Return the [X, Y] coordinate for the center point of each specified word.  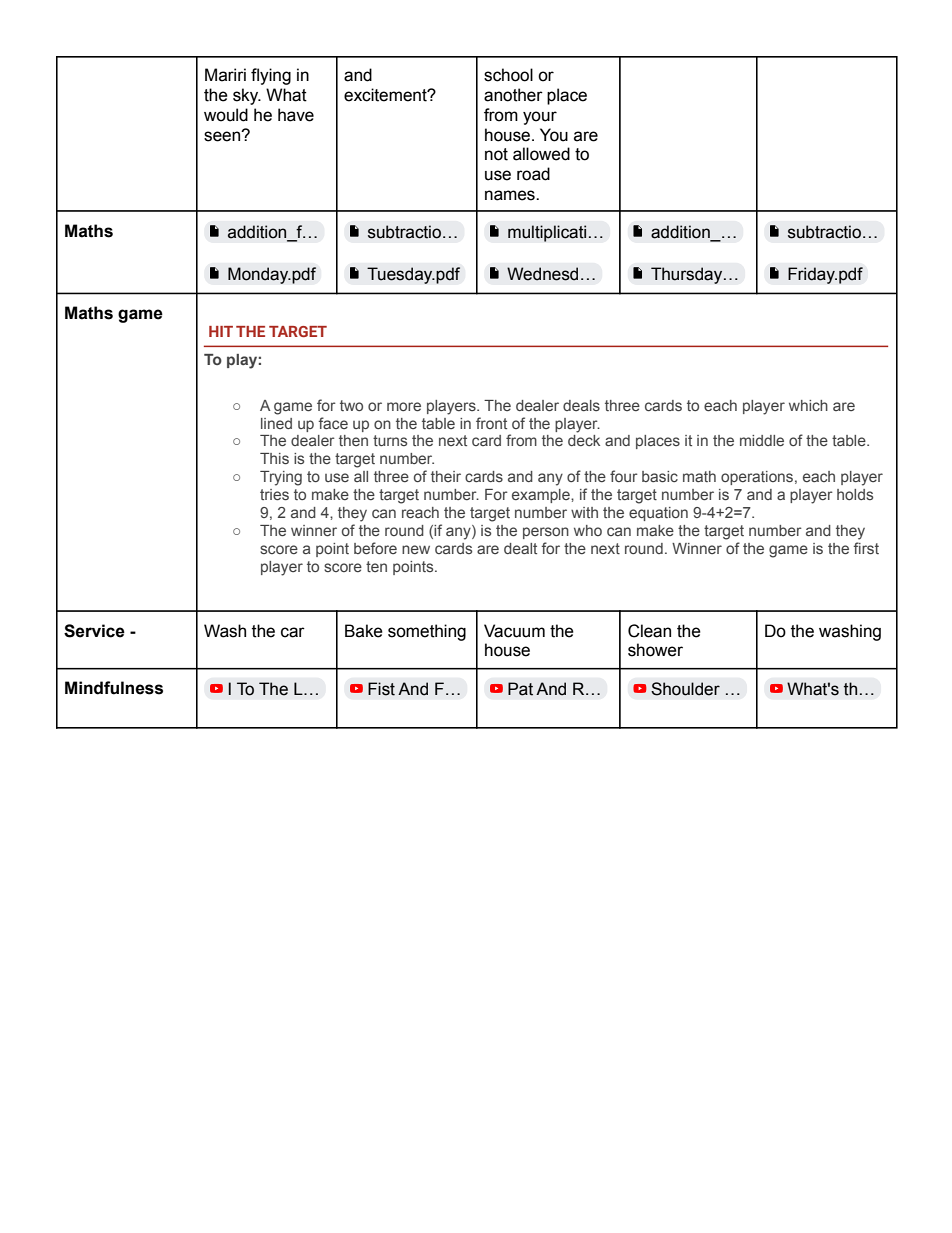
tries [274, 494]
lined [276, 423]
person [546, 533]
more [404, 406]
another [513, 95]
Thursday [688, 275]
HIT [221, 331]
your [540, 118]
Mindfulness [114, 688]
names [511, 195]
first [866, 548]
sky [247, 96]
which [808, 405]
